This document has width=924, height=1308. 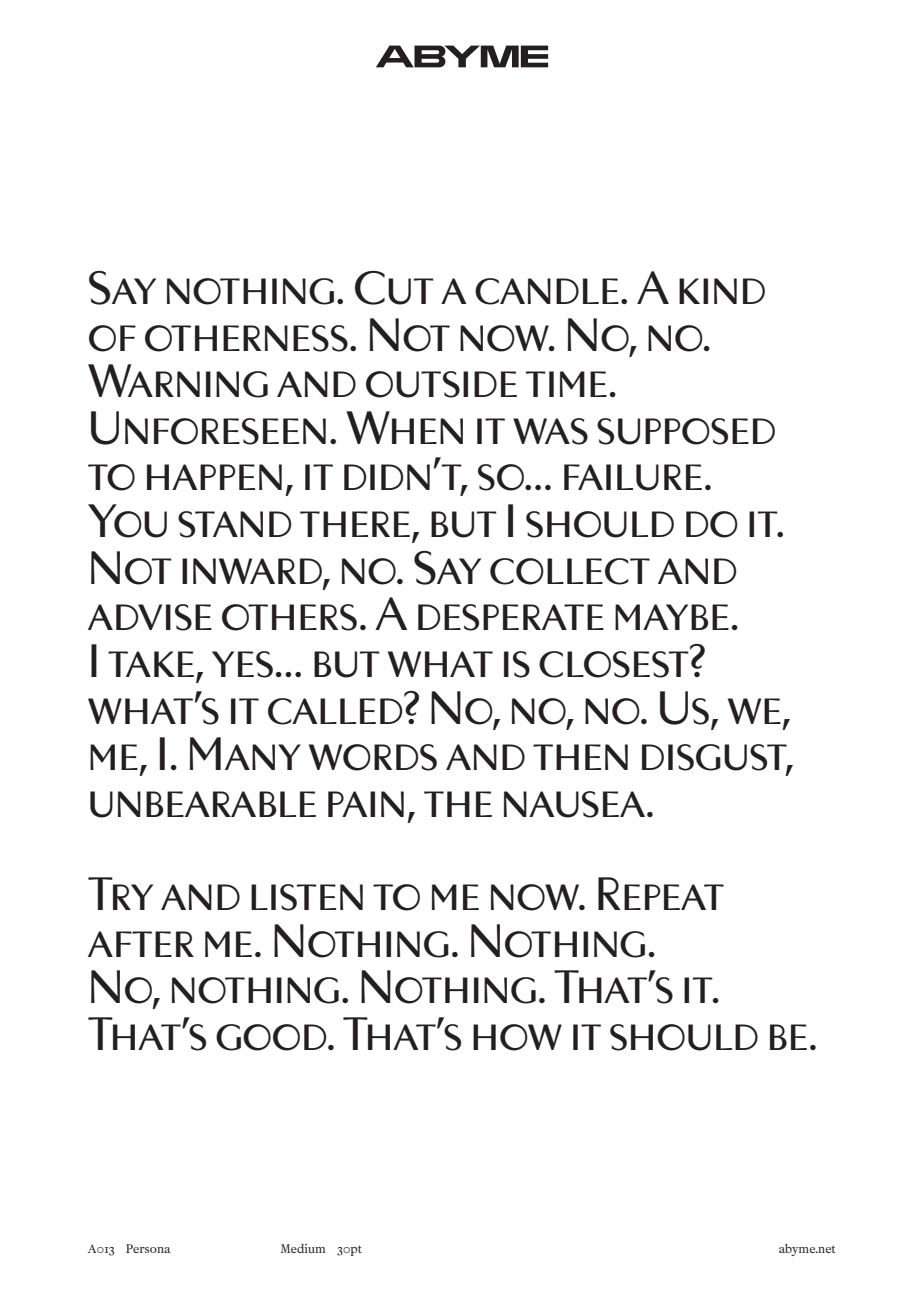 What do you see at coordinates (246, 338) in the document?
I see `otherness` at bounding box center [246, 338].
